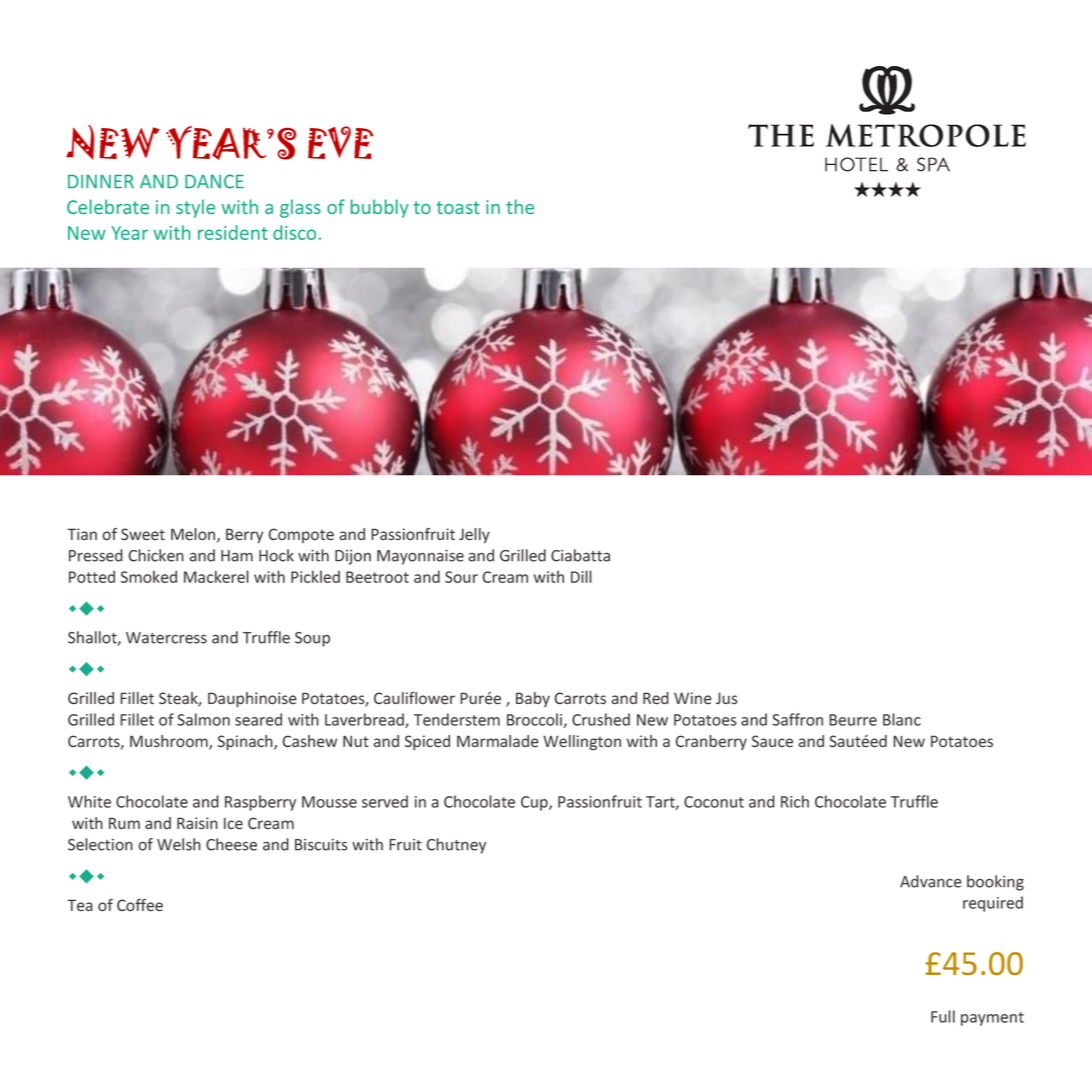  I want to click on Rich, so click(795, 801).
